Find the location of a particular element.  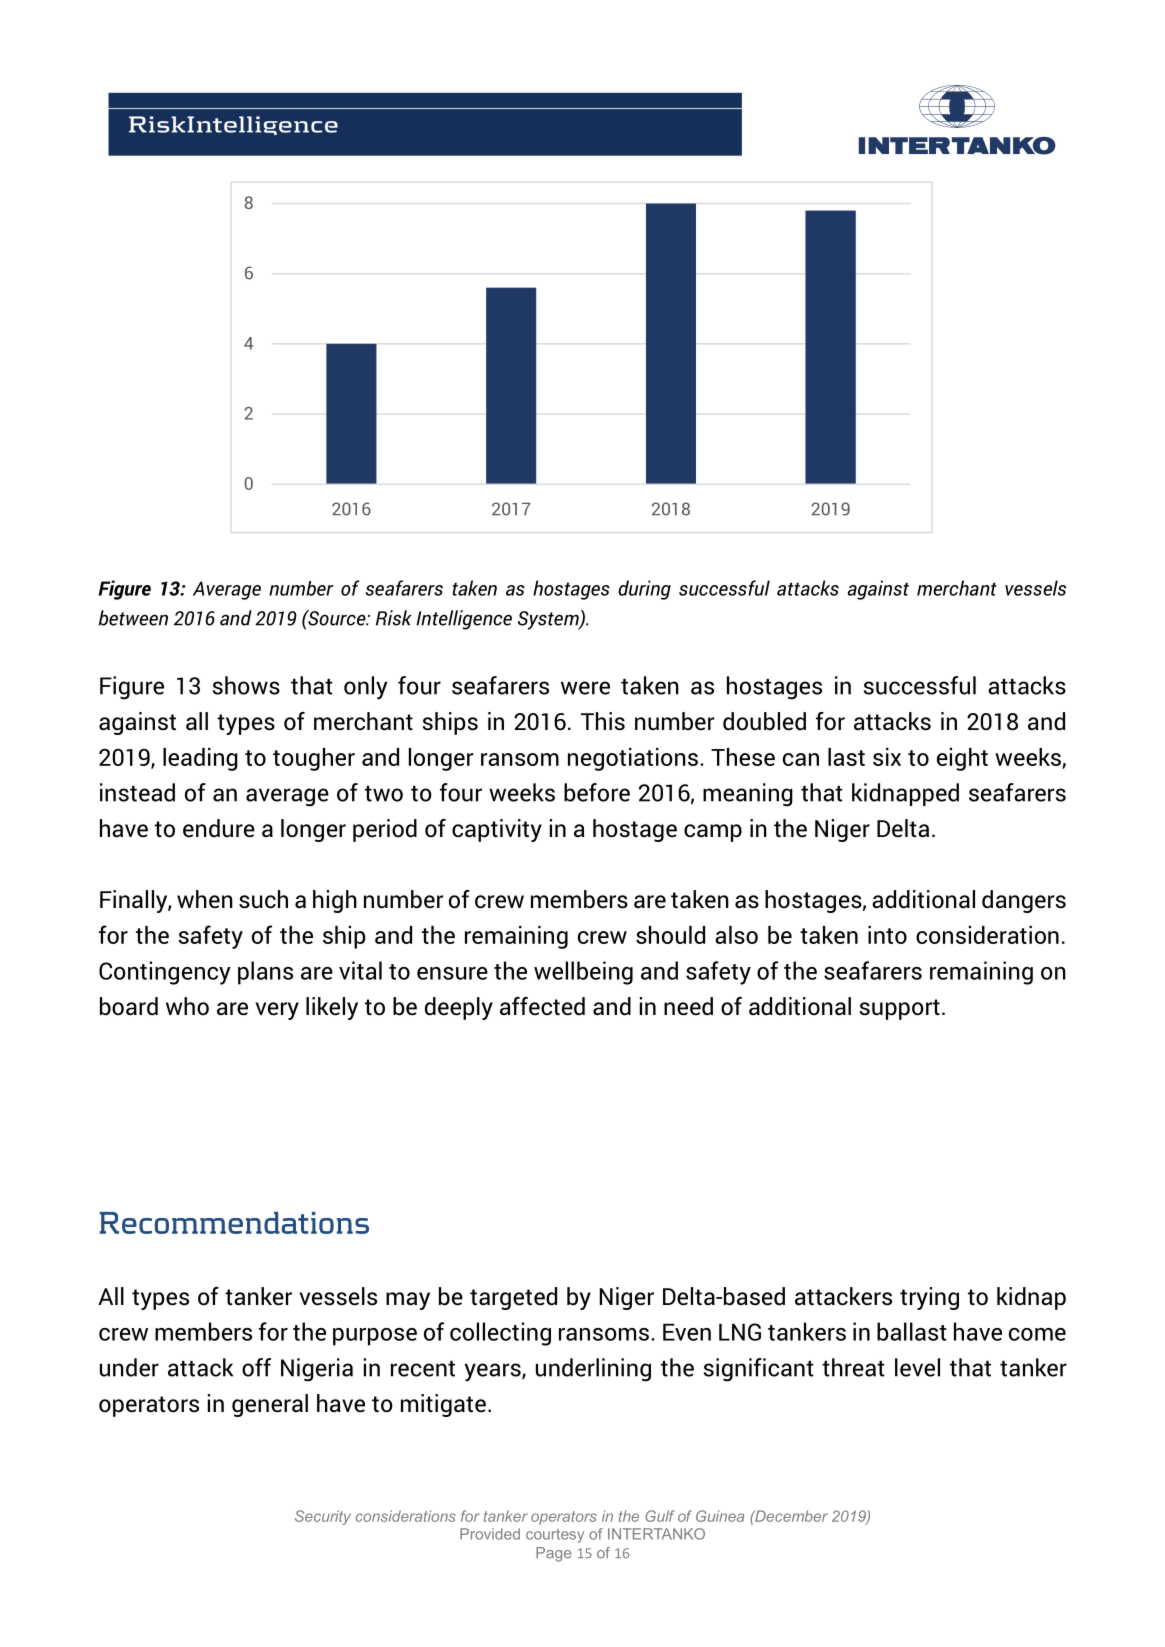

targeted is located at coordinates (513, 1298).
